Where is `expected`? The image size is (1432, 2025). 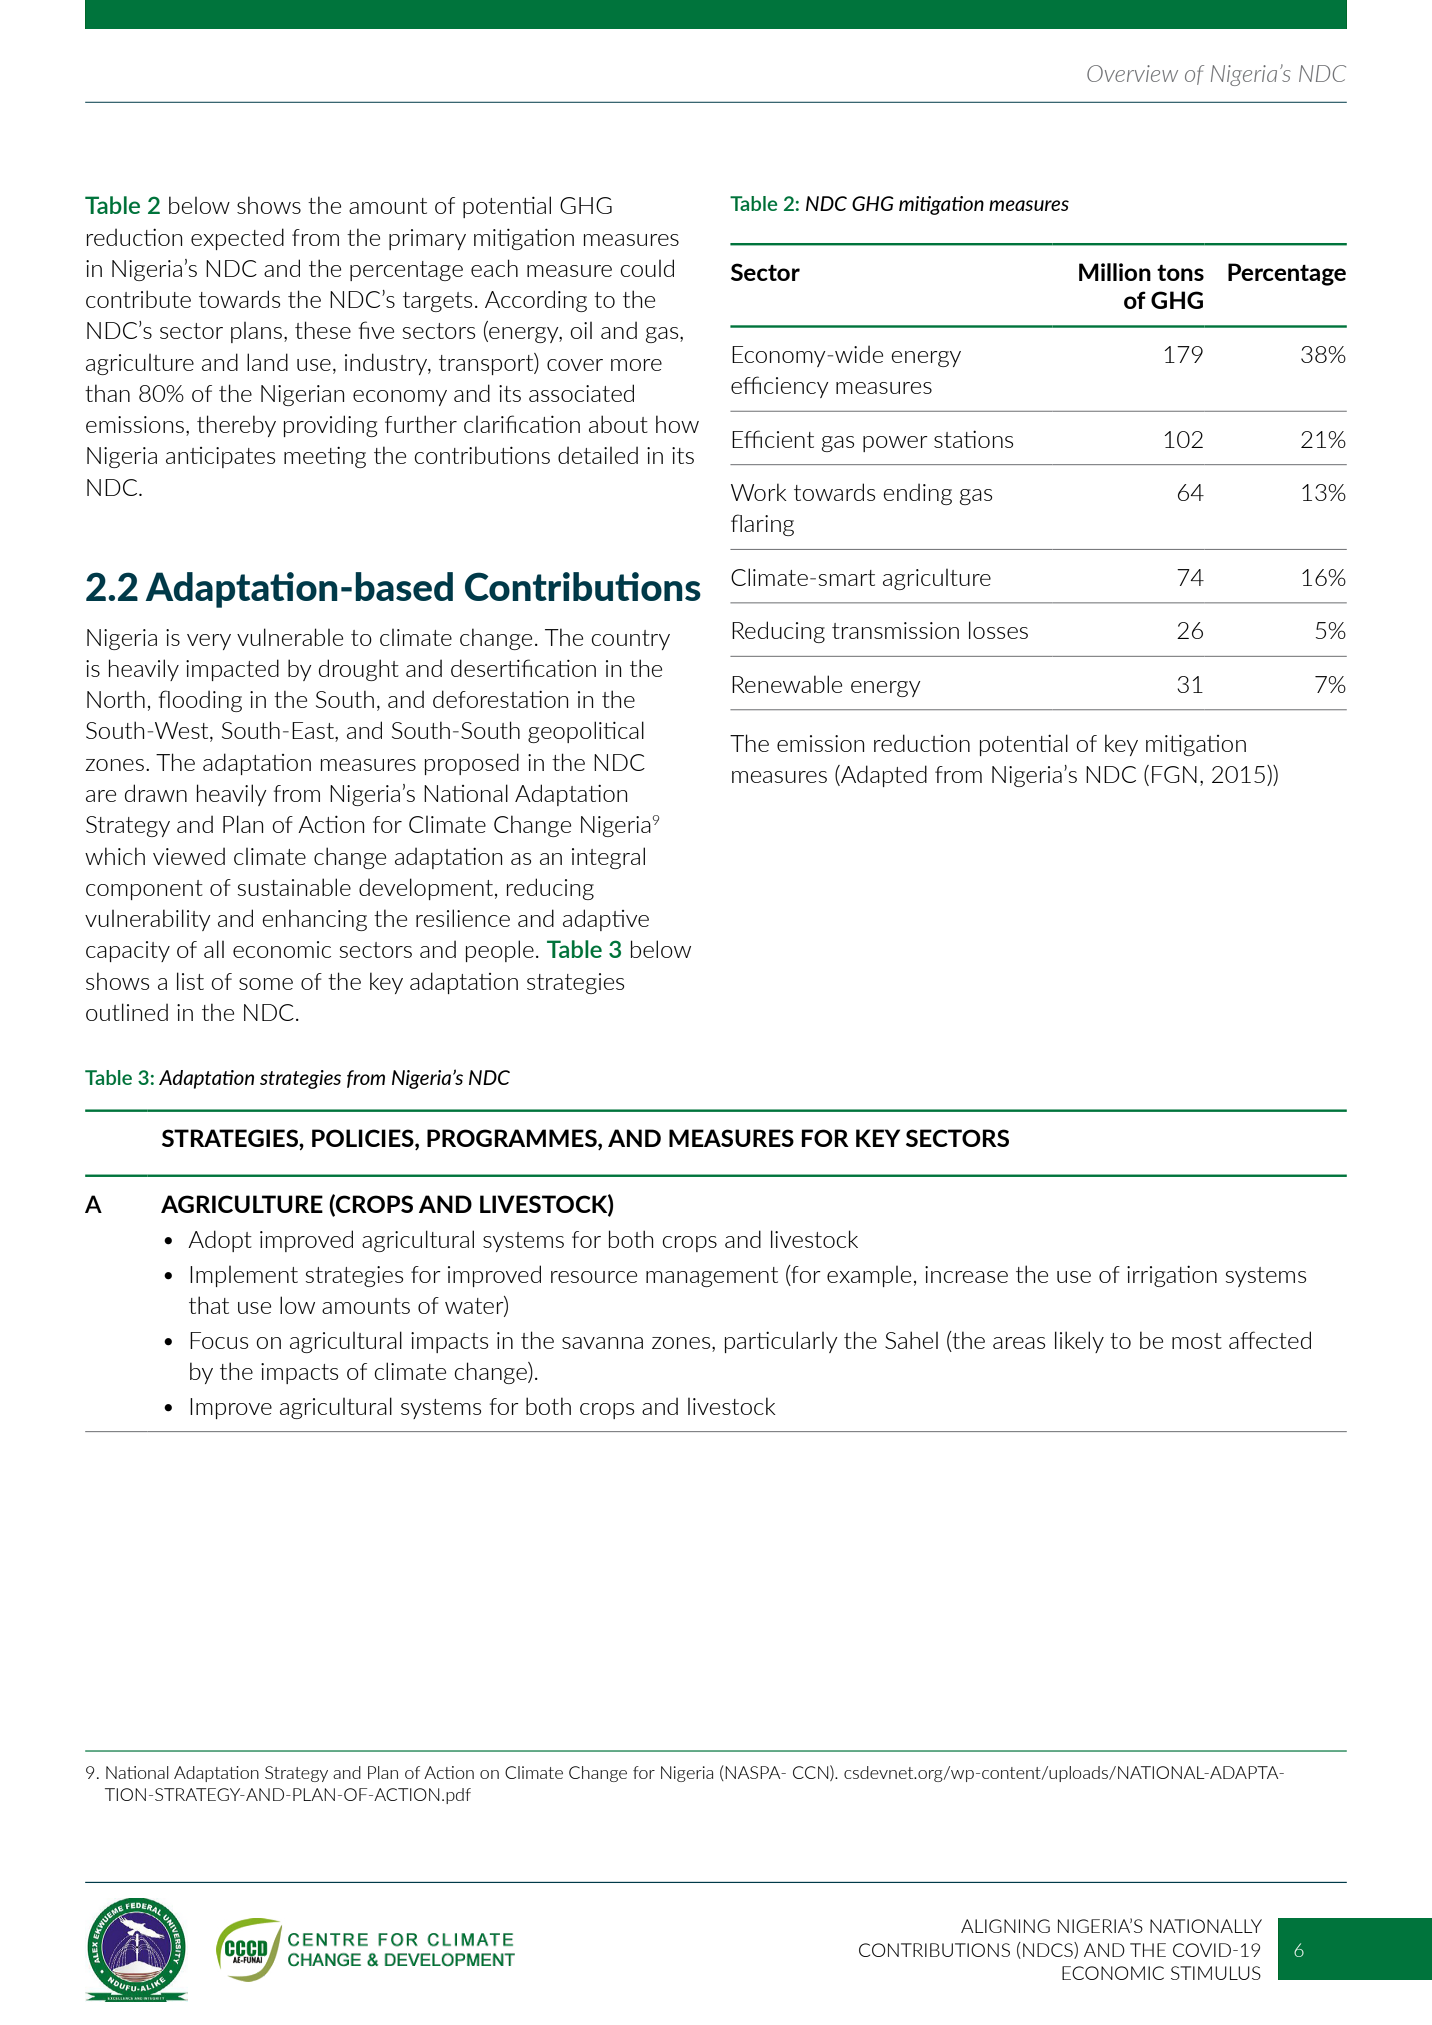
expected is located at coordinates (237, 239).
